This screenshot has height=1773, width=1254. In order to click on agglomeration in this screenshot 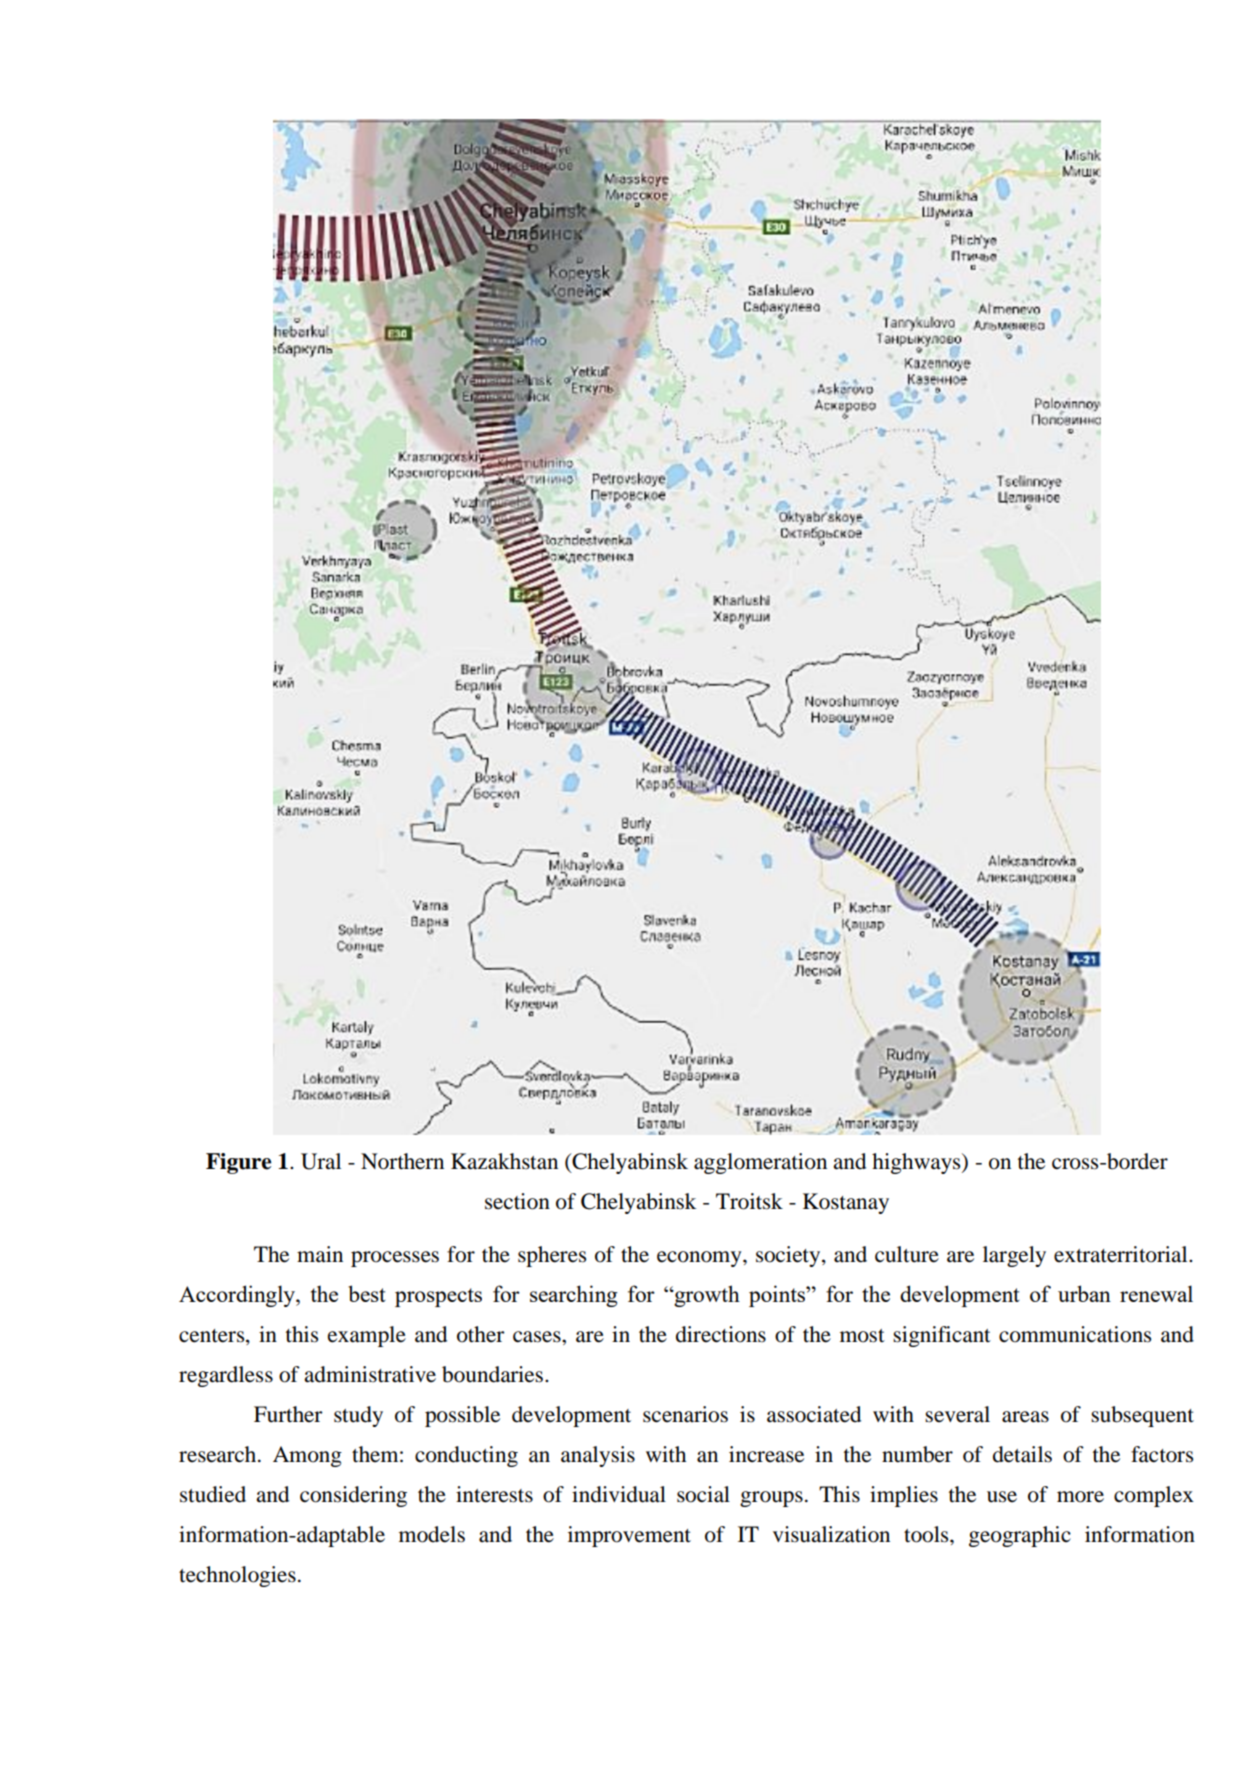, I will do `click(760, 1163)`.
